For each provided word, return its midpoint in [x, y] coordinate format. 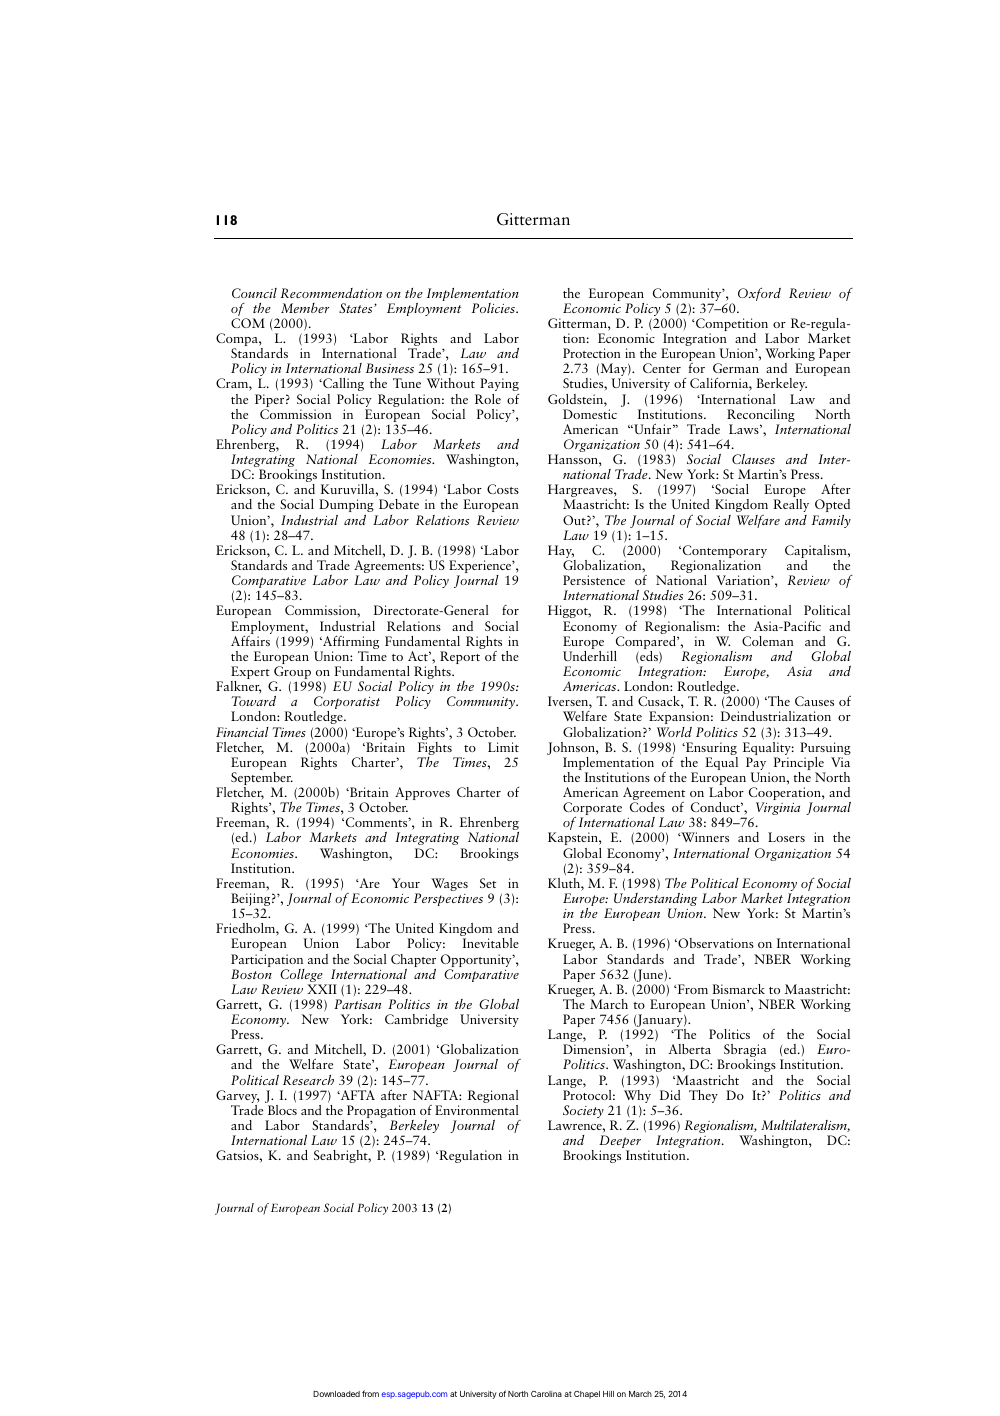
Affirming [350, 643]
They [703, 1096]
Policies [494, 308]
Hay [561, 553]
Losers [786, 837]
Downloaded [336, 1394]
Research [308, 1080]
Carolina [546, 1394]
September [262, 780]
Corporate [592, 810]
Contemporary [723, 553]
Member [305, 308]
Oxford [759, 294]
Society [583, 1111]
